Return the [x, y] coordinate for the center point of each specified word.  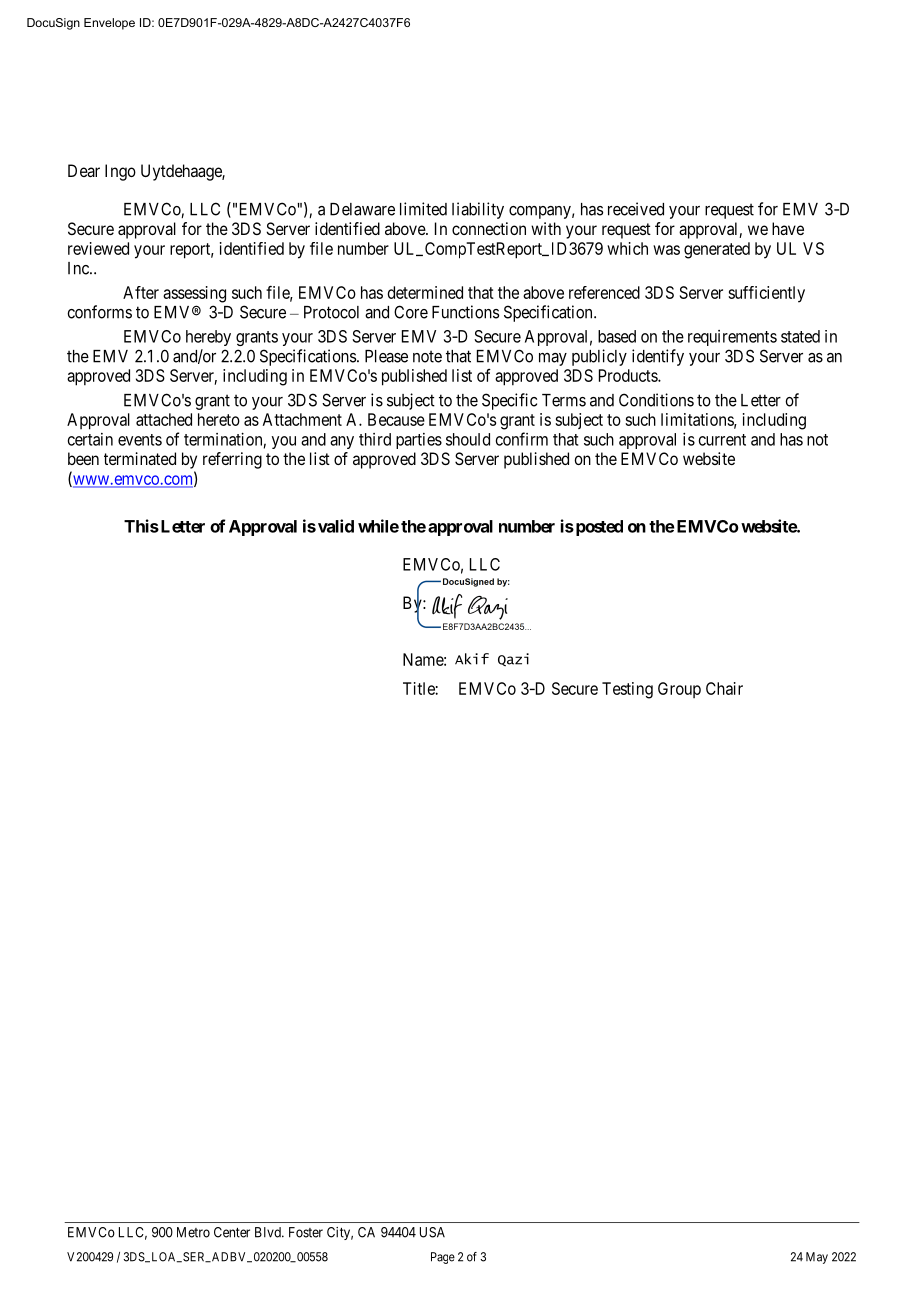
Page [443, 1258]
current [722, 440]
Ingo [120, 172]
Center [232, 1232]
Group [679, 690]
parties [419, 441]
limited [423, 209]
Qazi [513, 659]
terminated [140, 458]
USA [432, 1232]
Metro [193, 1232]
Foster [306, 1232]
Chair [724, 688]
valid [336, 526]
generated [717, 250]
